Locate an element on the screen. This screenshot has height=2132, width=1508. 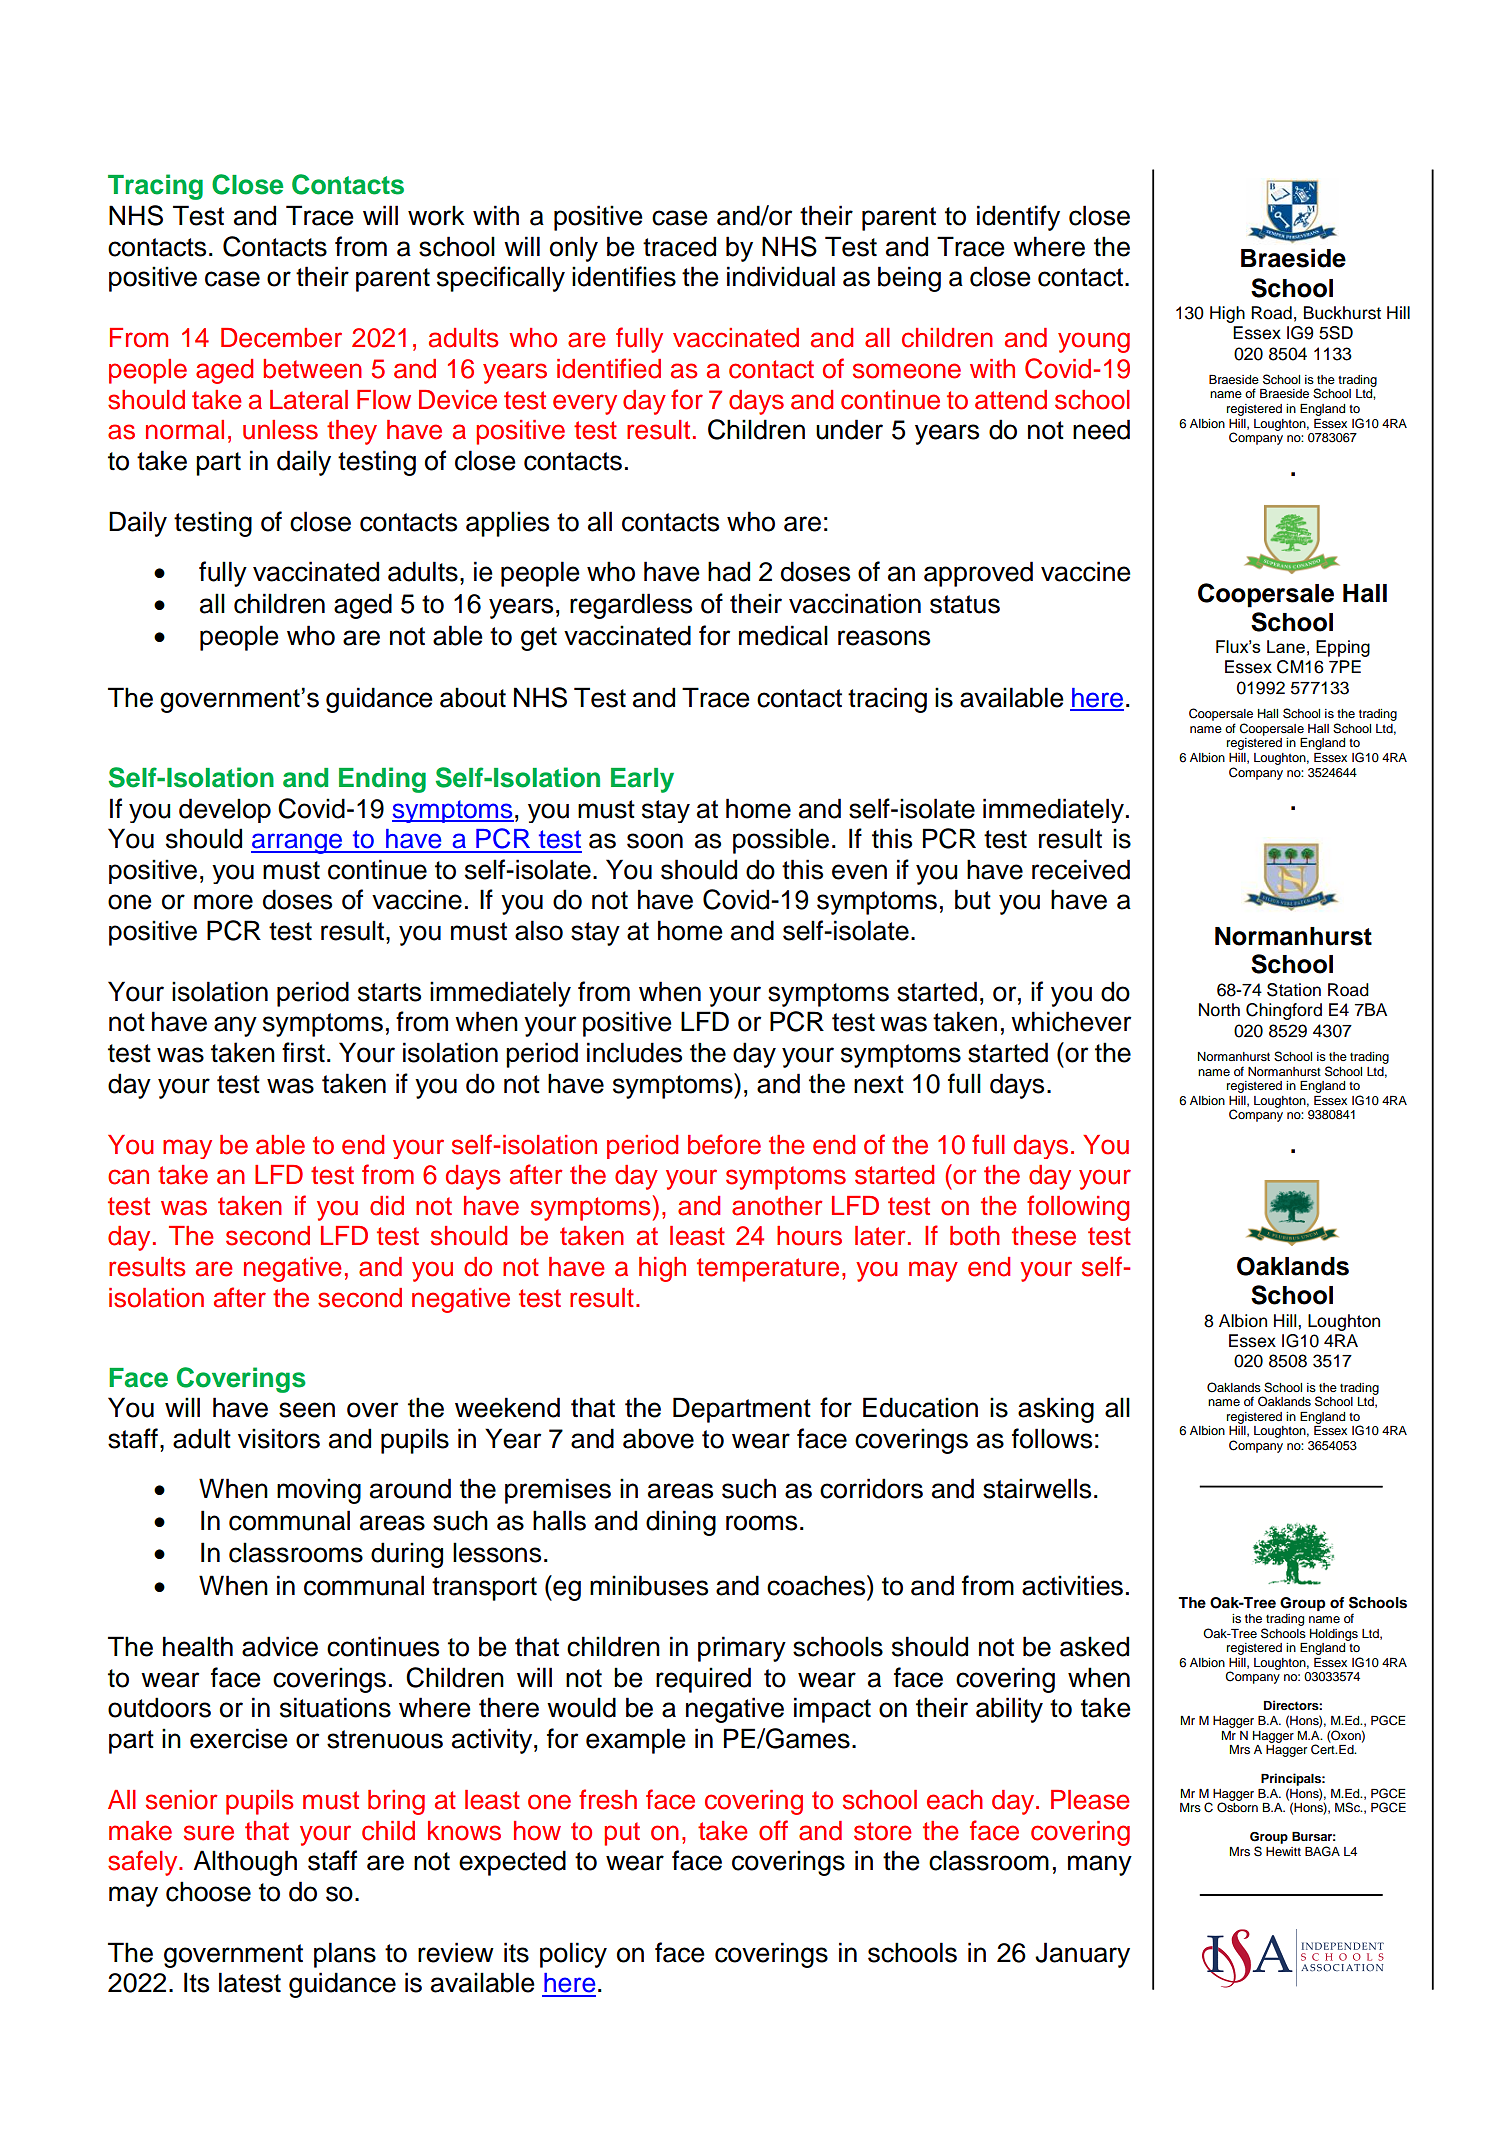
individual is located at coordinates (781, 276).
